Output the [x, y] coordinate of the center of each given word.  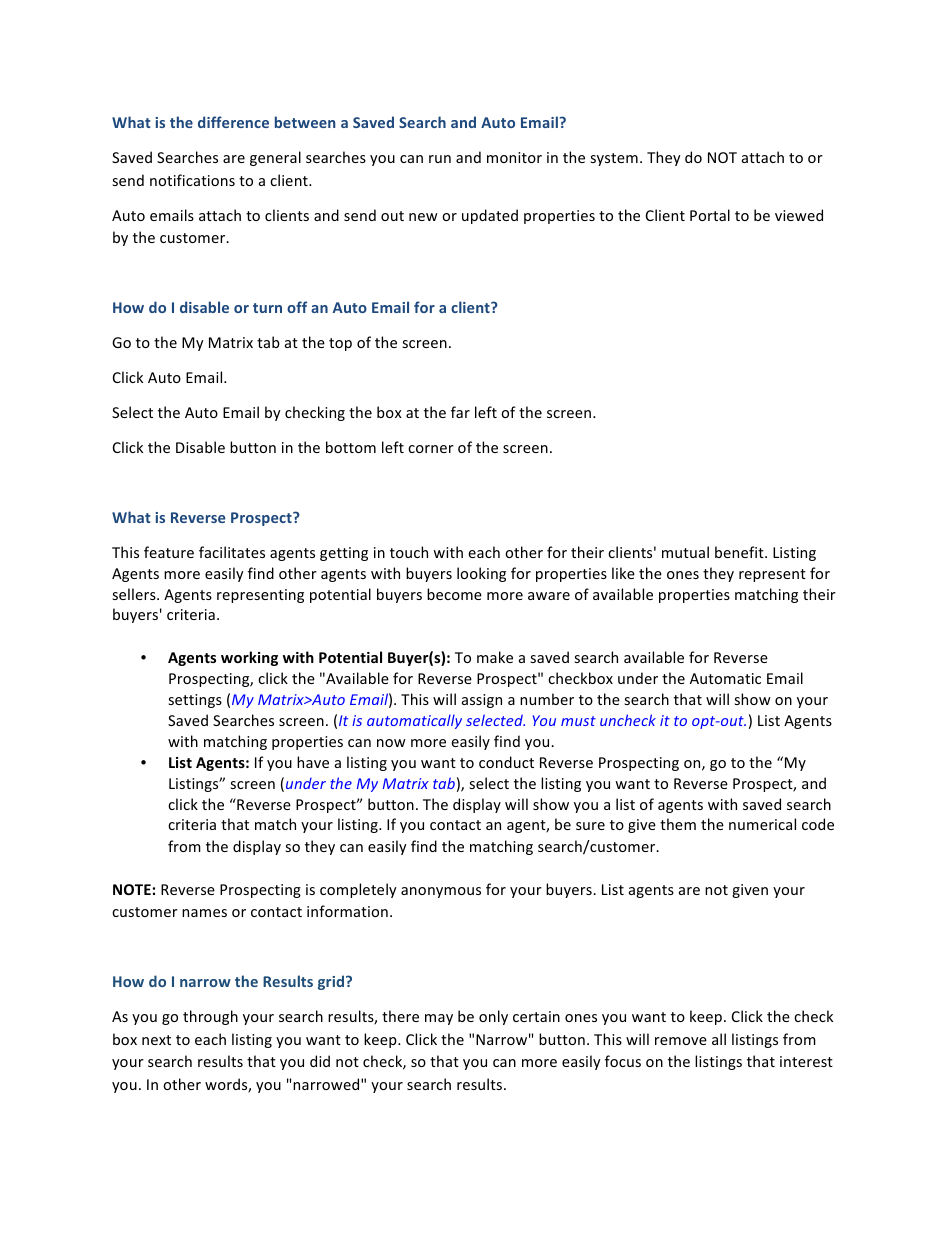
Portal [710, 215]
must [578, 721]
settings [195, 701]
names [204, 913]
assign [482, 701]
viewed [799, 215]
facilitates [232, 552]
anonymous [441, 892]
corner [431, 449]
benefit [740, 552]
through [210, 1017]
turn [267, 308]
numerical [762, 824]
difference [233, 122]
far [460, 412]
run [440, 159]
